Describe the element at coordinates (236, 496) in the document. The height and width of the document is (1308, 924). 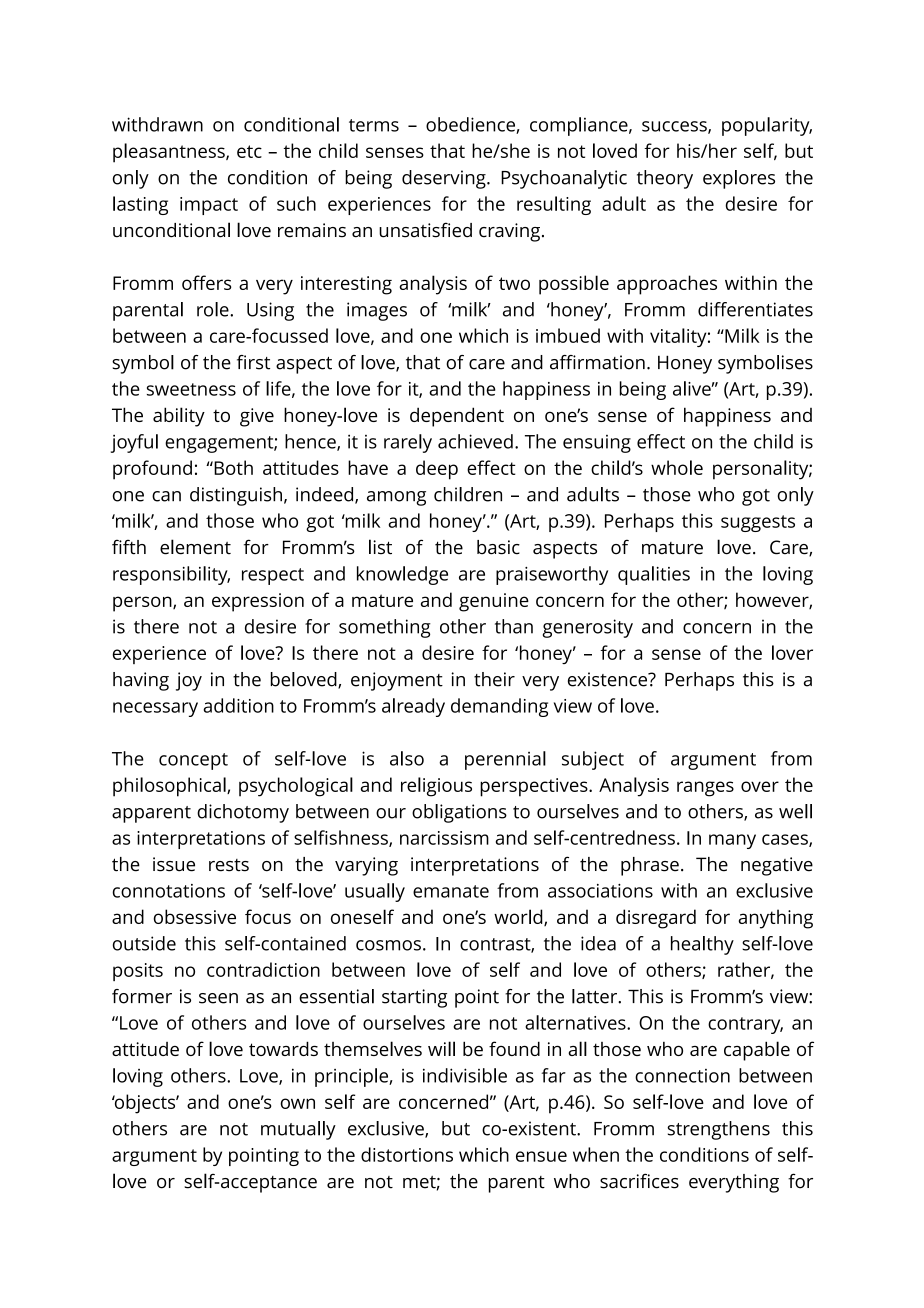
I see `distinguish` at that location.
